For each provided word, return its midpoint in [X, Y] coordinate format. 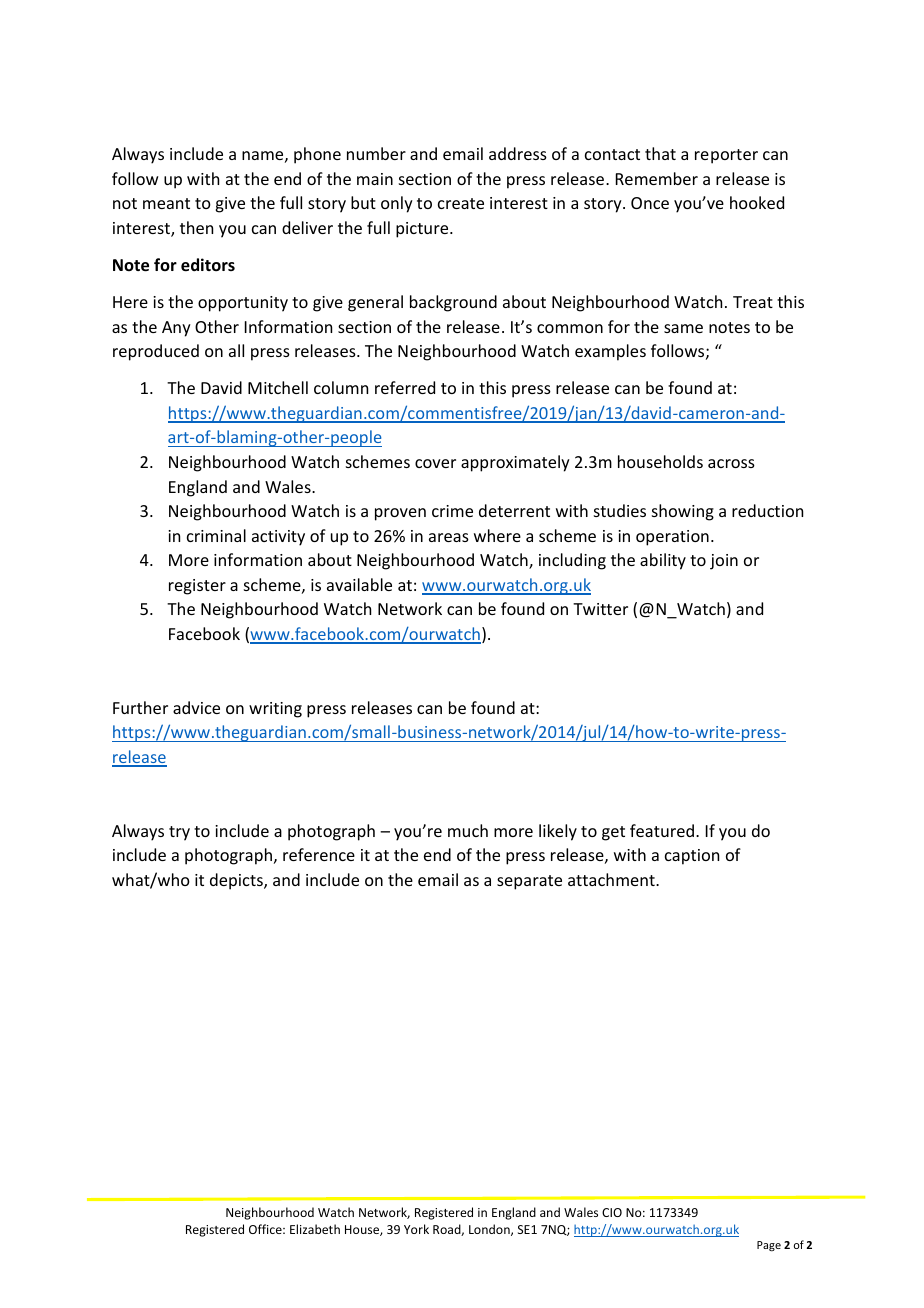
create [461, 203]
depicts [237, 881]
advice [196, 707]
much [468, 830]
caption [692, 857]
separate [529, 882]
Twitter [600, 609]
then [196, 227]
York [416, 1229]
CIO [612, 1212]
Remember [657, 178]
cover [435, 463]
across [731, 463]
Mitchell [278, 387]
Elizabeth [315, 1229]
